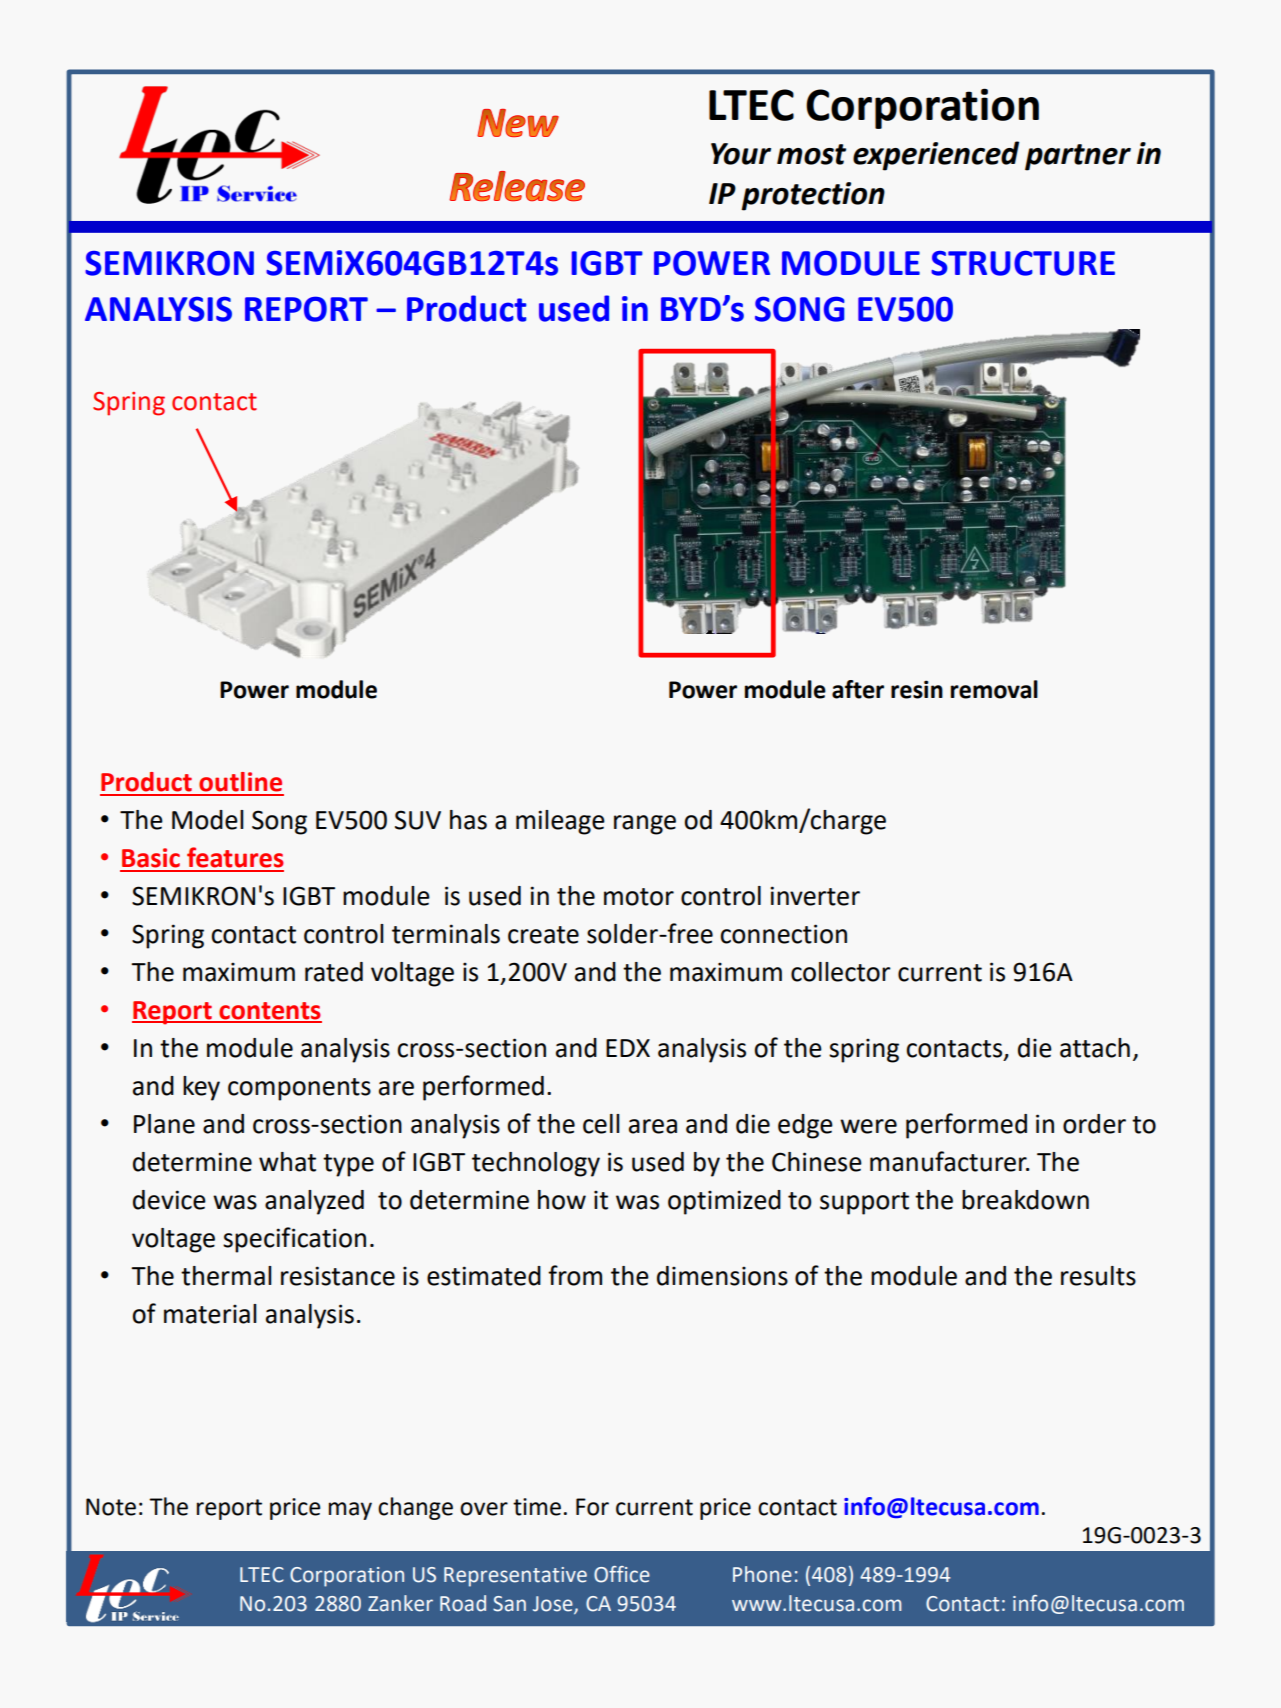 Image resolution: width=1281 pixels, height=1708 pixels. I want to click on protection, so click(813, 196).
